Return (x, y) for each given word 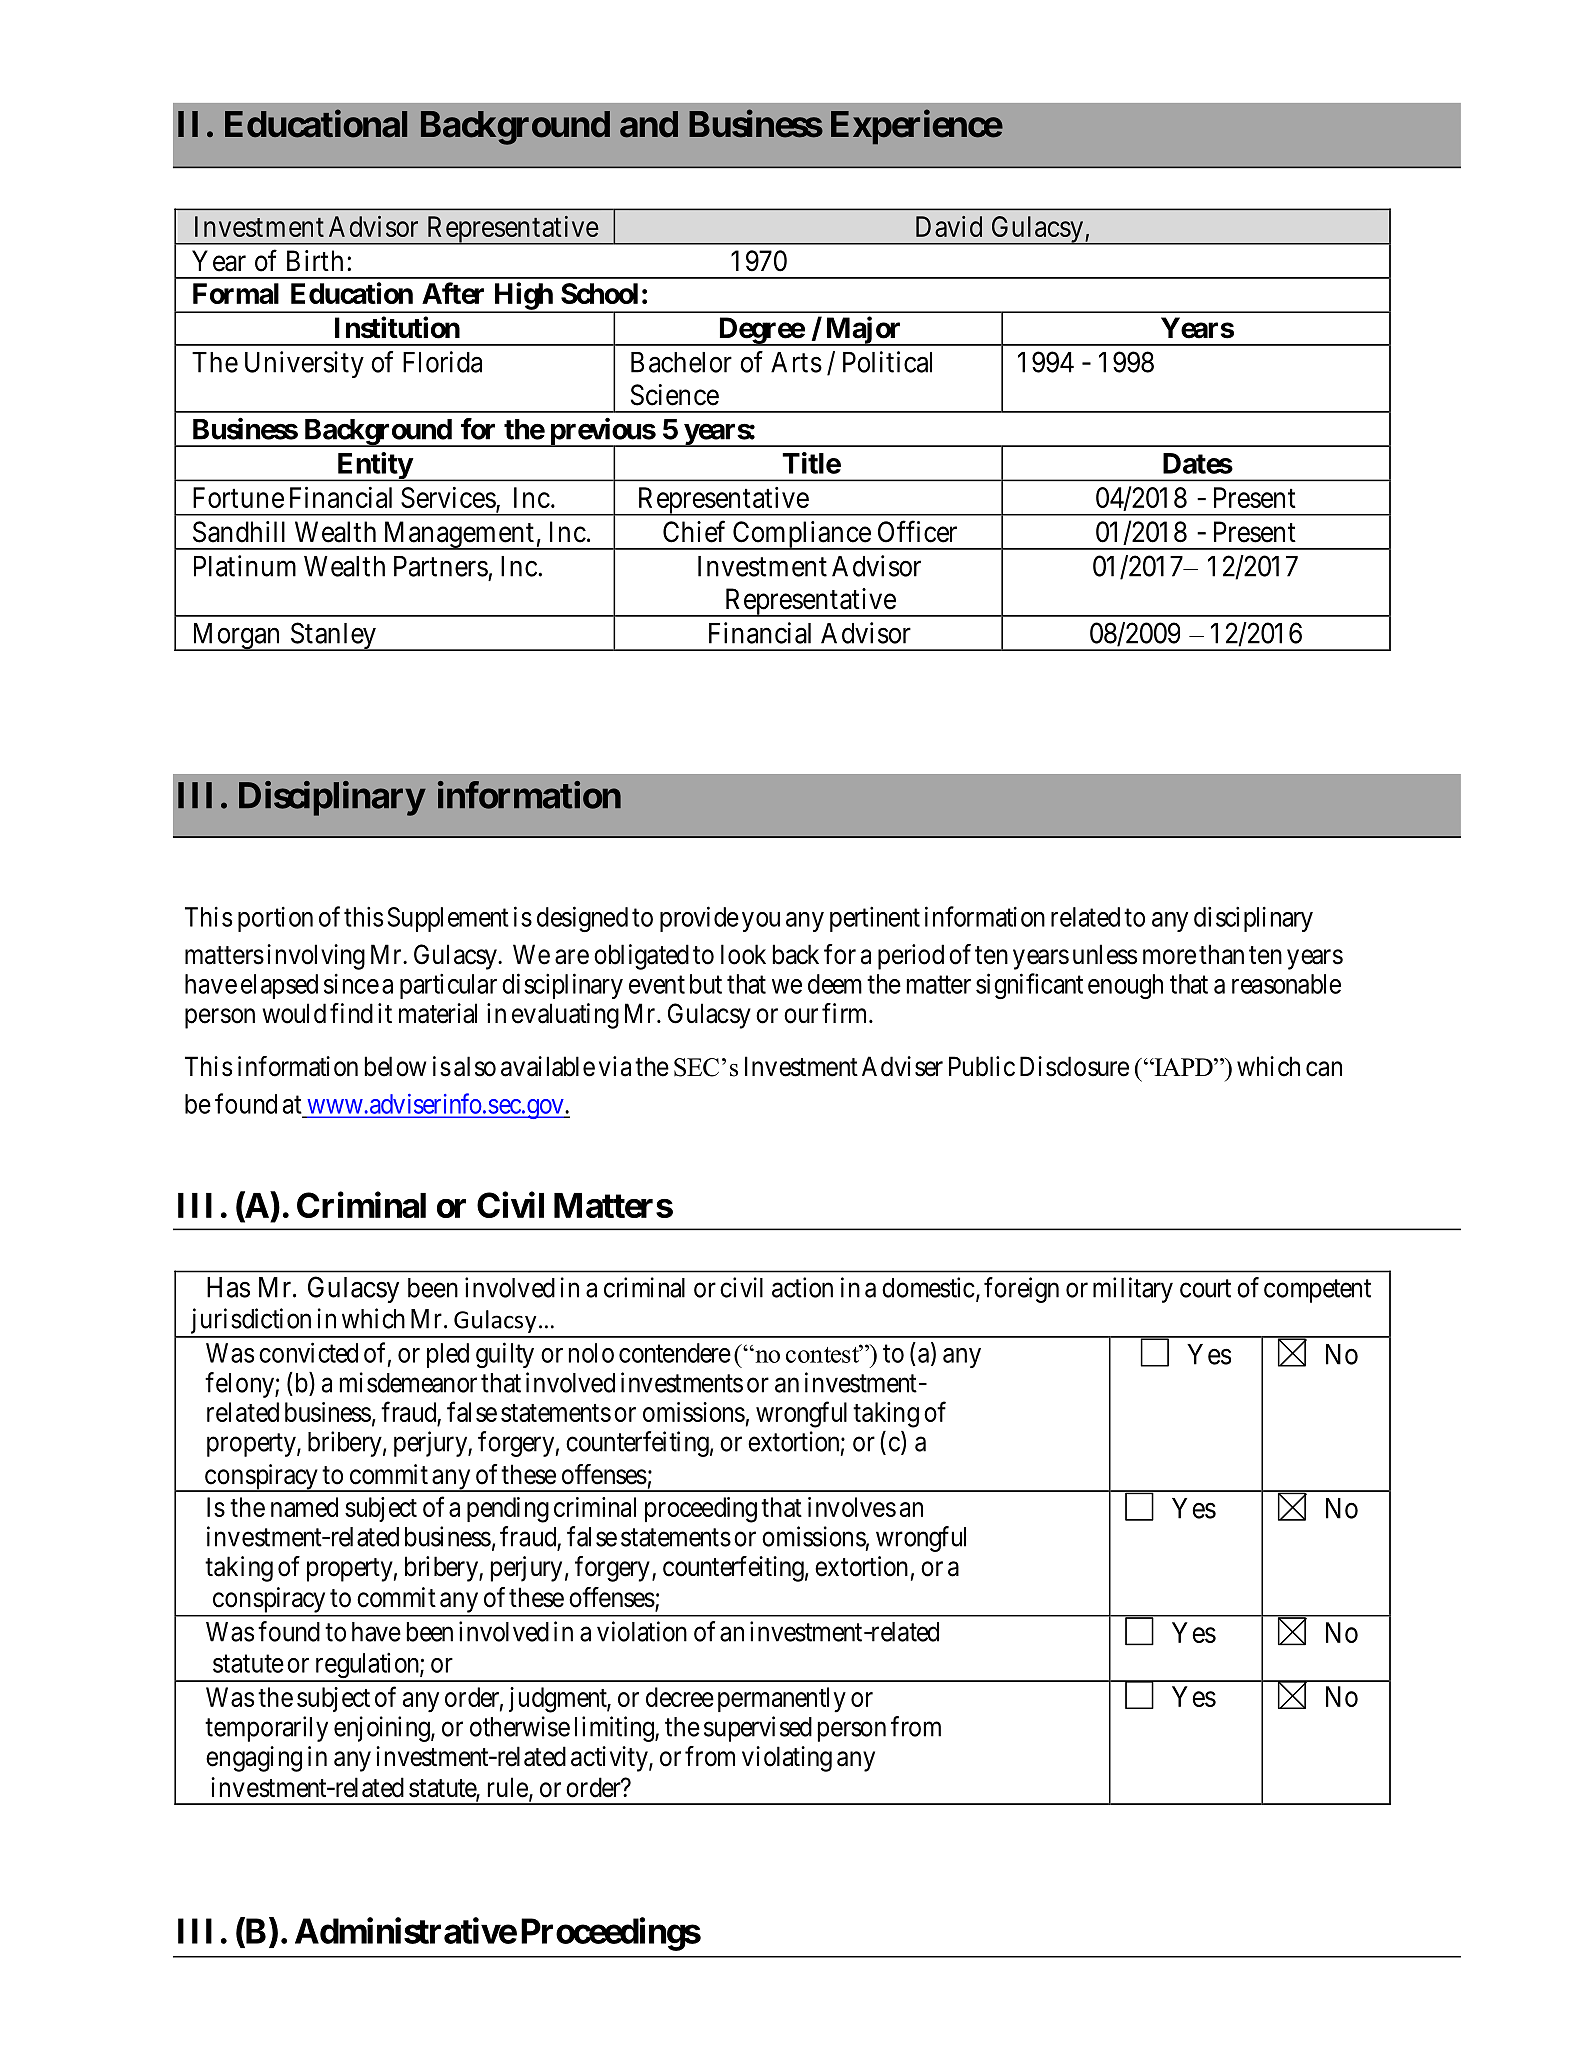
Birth (315, 260)
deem (835, 984)
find (351, 1013)
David (949, 226)
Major (863, 331)
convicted (308, 1352)
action (802, 1287)
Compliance (801, 535)
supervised (758, 1729)
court (1205, 1288)
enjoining (383, 1729)
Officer (917, 531)
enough (1125, 986)
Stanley (333, 636)
